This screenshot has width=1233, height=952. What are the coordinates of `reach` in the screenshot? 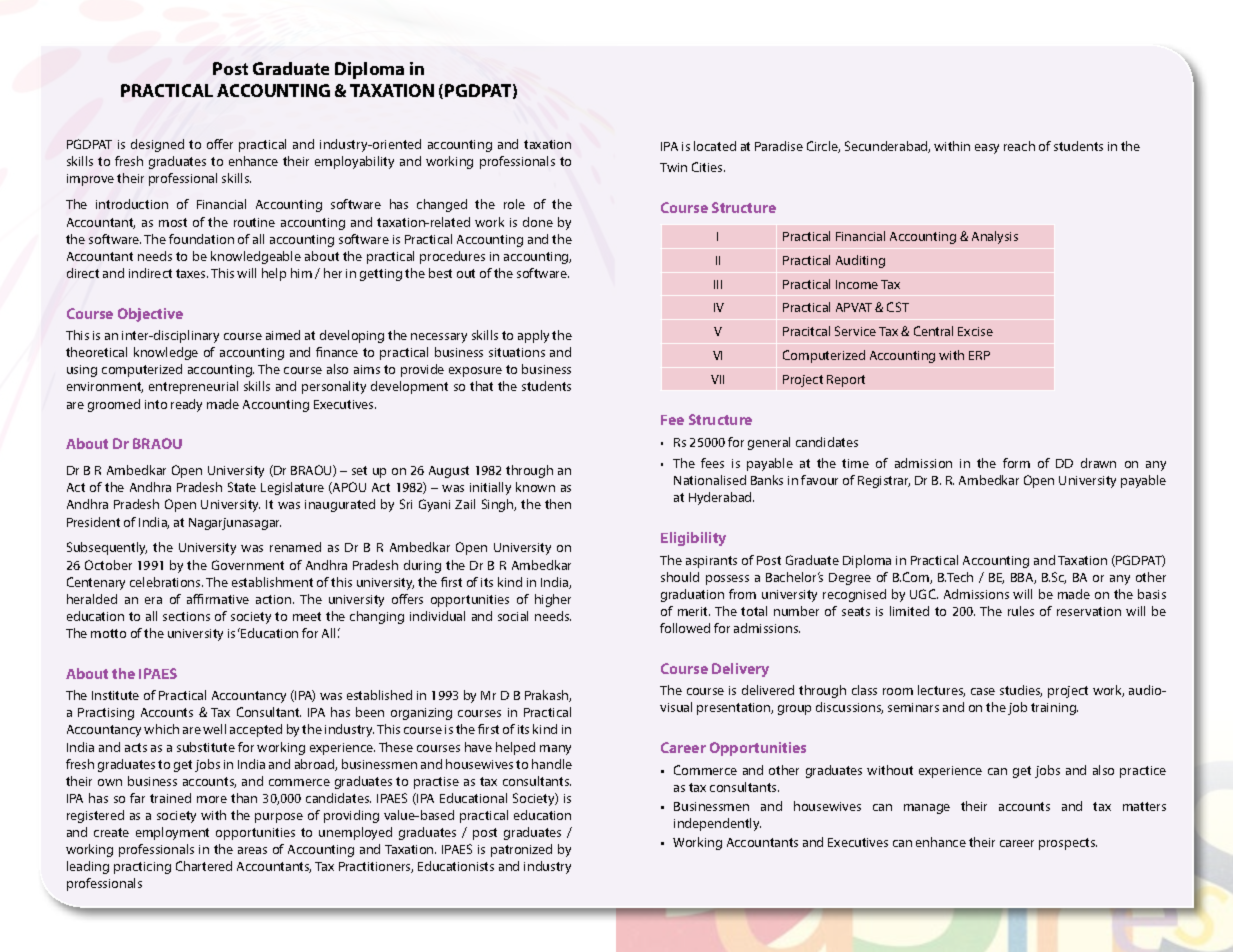 It's located at (1019, 146).
